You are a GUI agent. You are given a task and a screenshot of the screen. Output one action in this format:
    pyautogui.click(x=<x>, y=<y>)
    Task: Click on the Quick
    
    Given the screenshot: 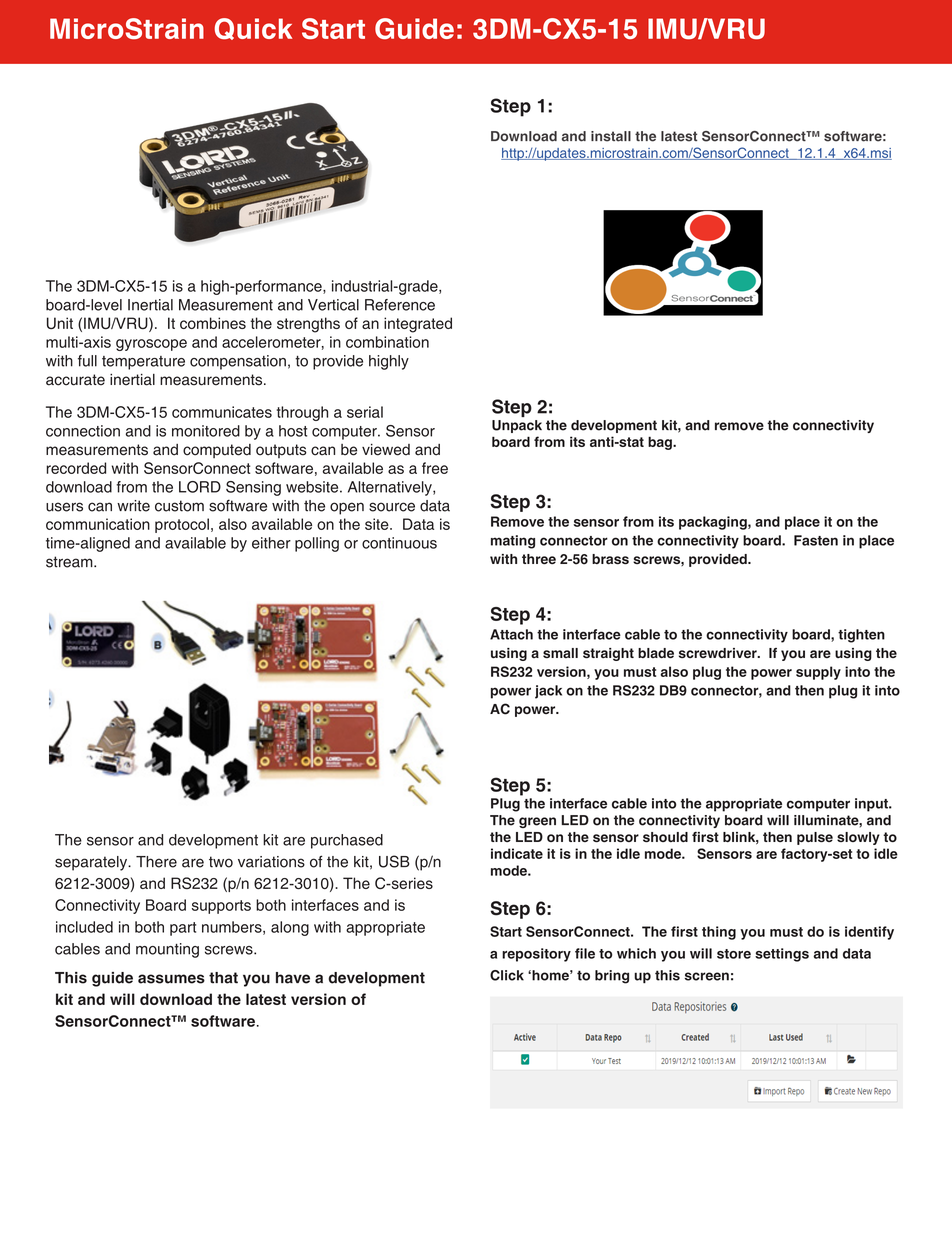 What is the action you would take?
    pyautogui.click(x=253, y=29)
